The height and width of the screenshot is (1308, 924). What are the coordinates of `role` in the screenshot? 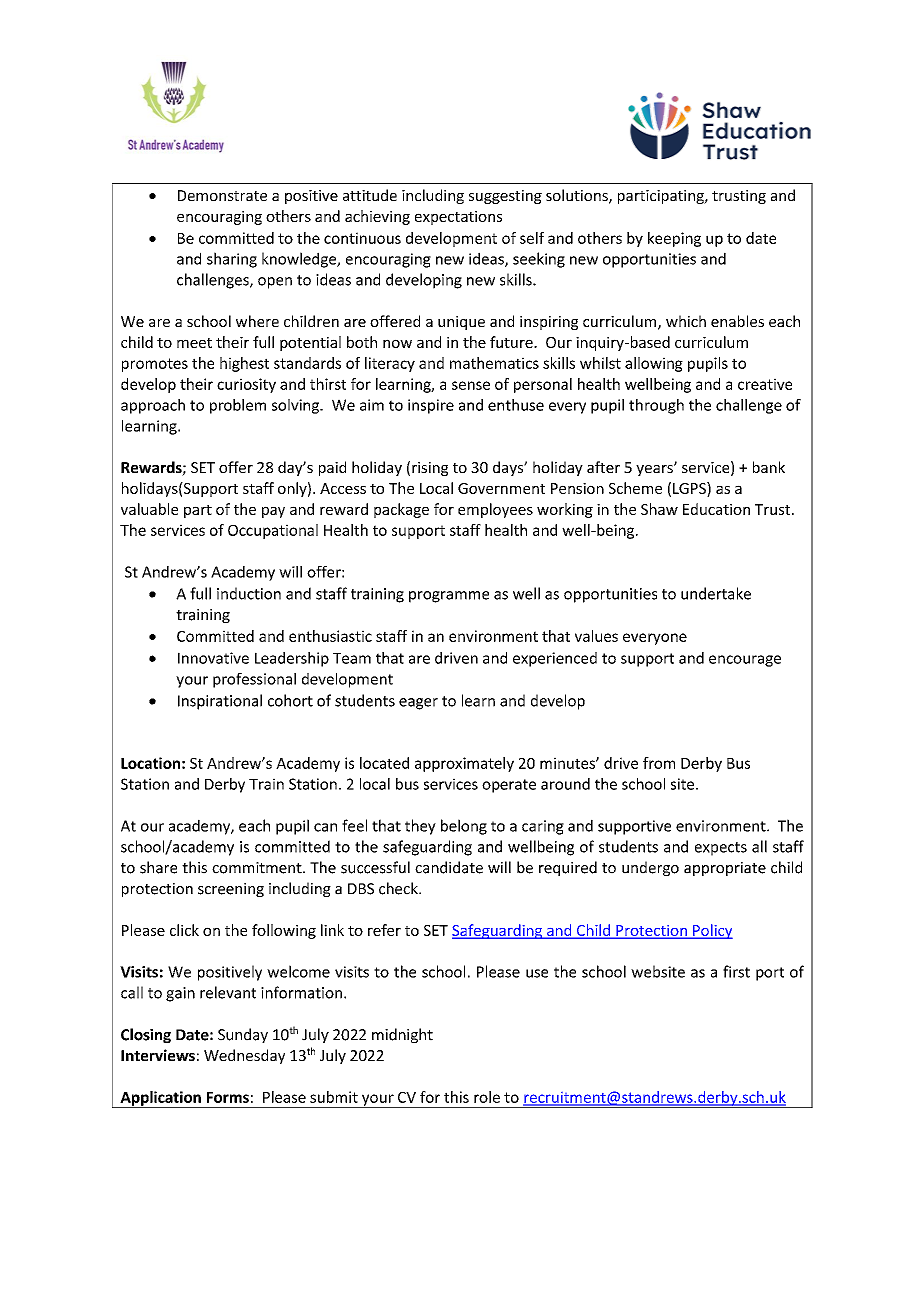 It's located at (487, 1097).
